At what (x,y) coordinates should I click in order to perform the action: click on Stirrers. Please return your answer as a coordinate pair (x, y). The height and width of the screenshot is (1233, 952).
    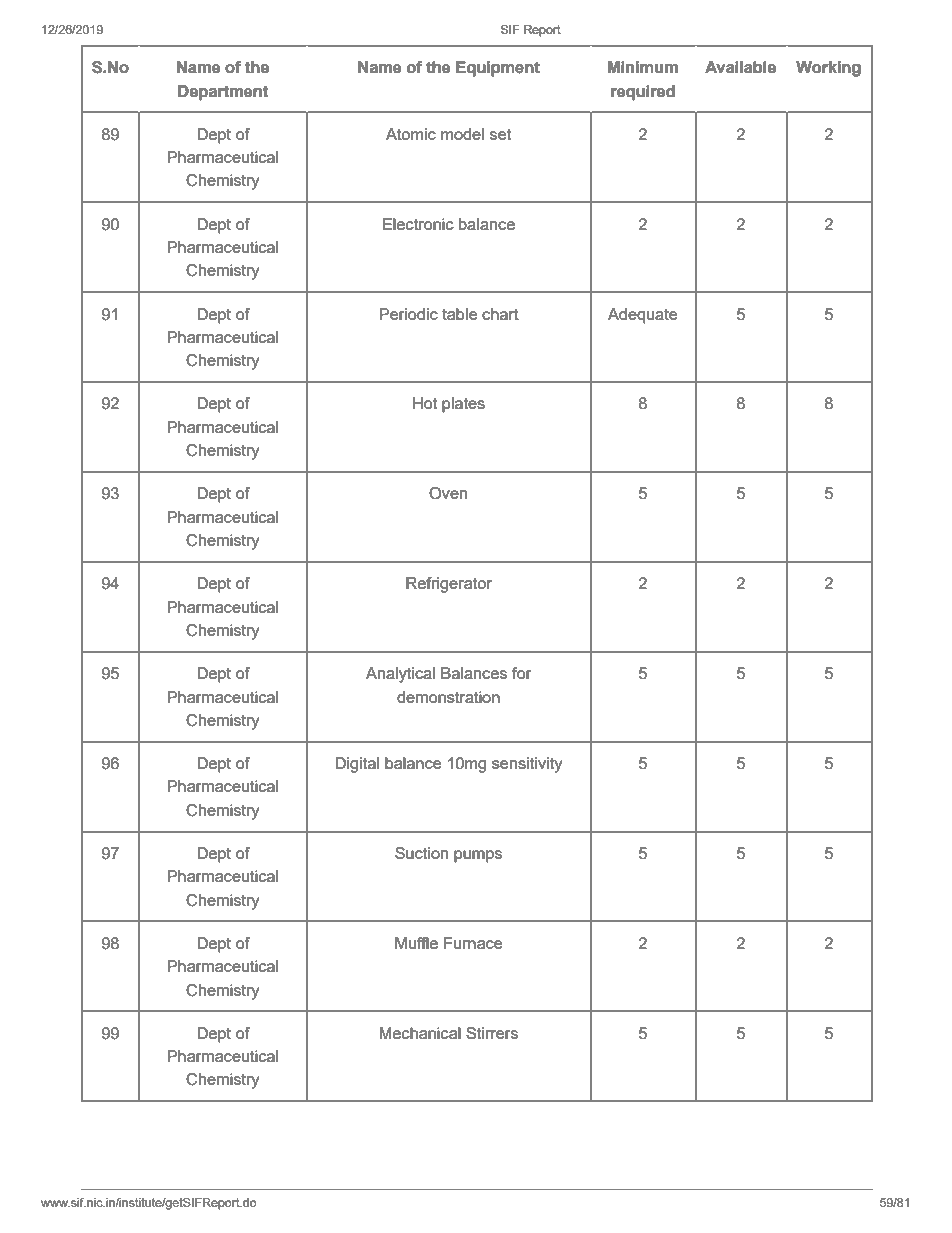
    Looking at the image, I should click on (492, 1033).
